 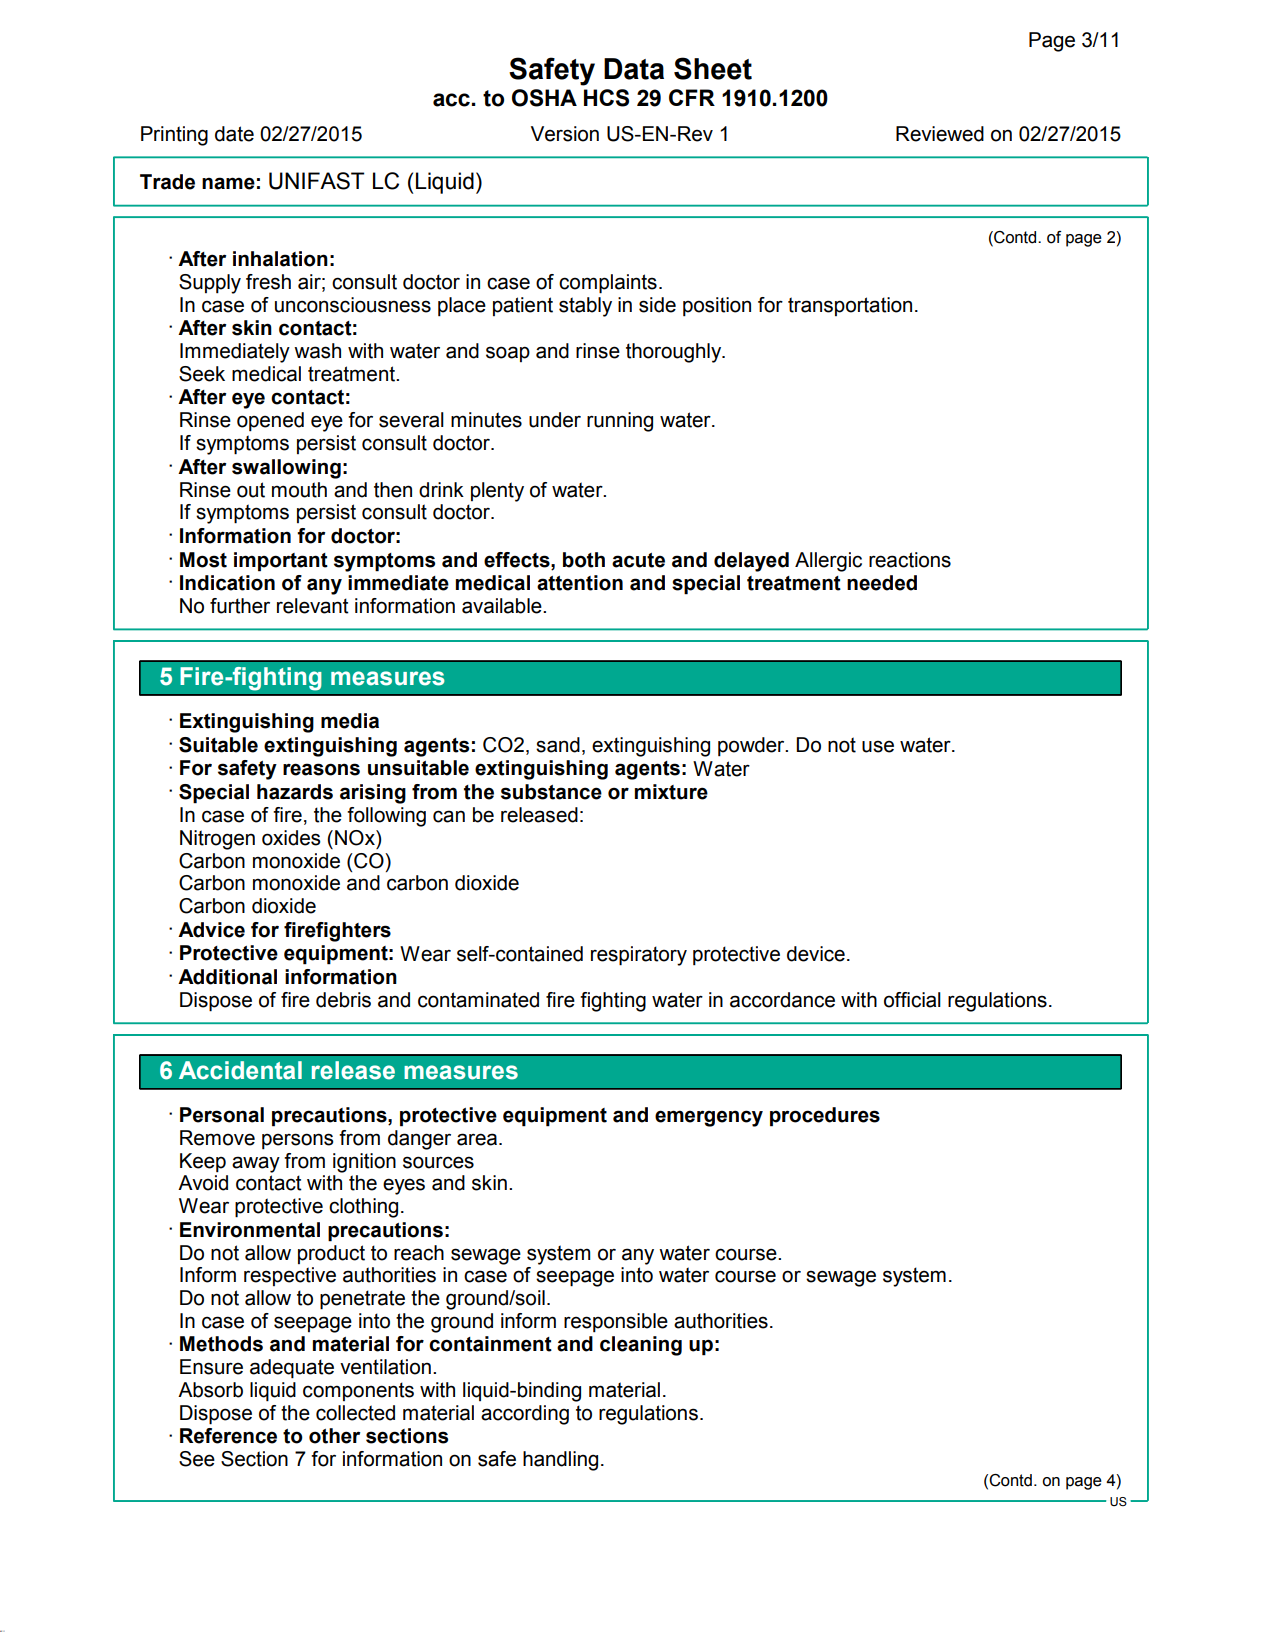 I want to click on sand, so click(x=558, y=745).
